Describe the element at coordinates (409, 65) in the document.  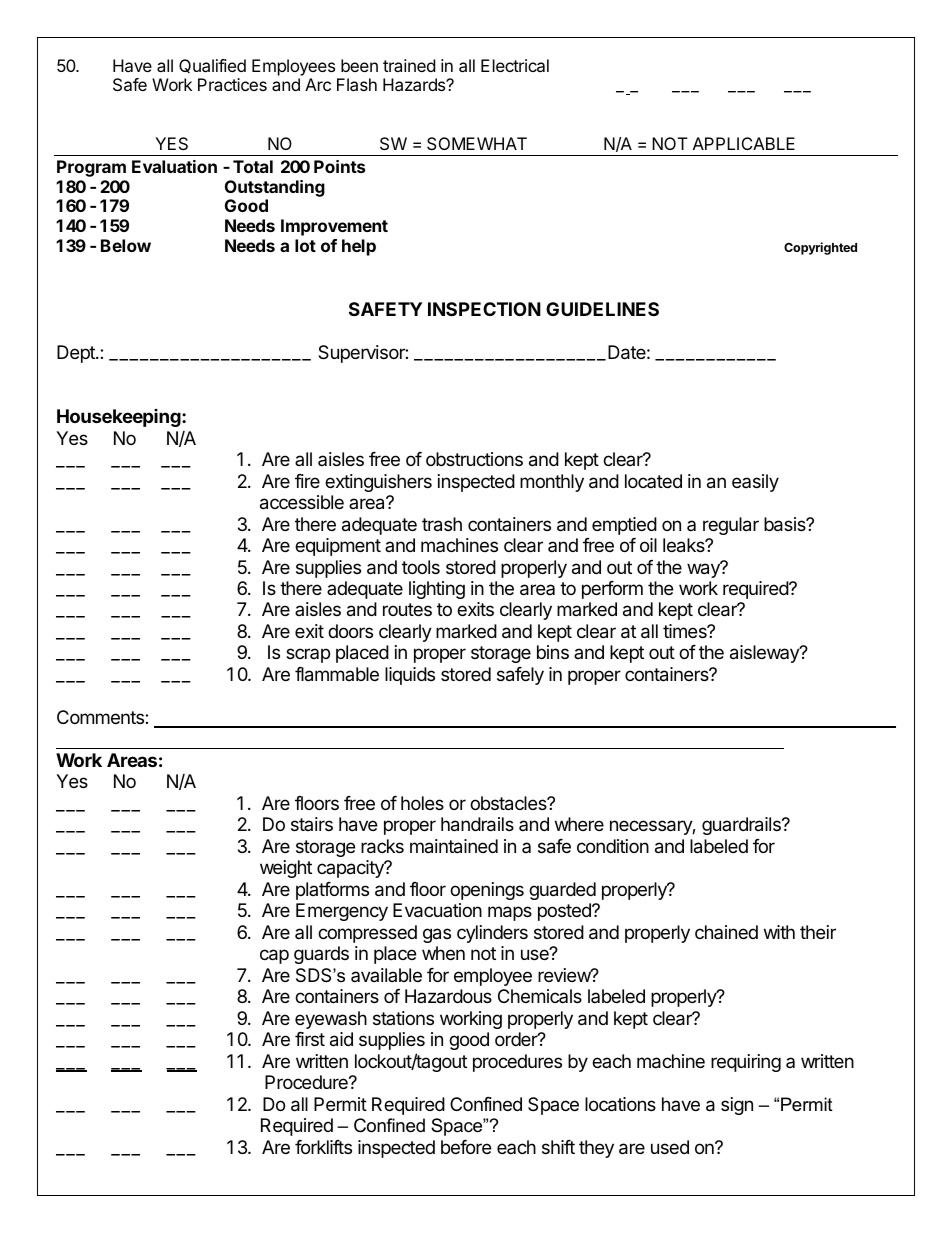
I see `trained` at that location.
